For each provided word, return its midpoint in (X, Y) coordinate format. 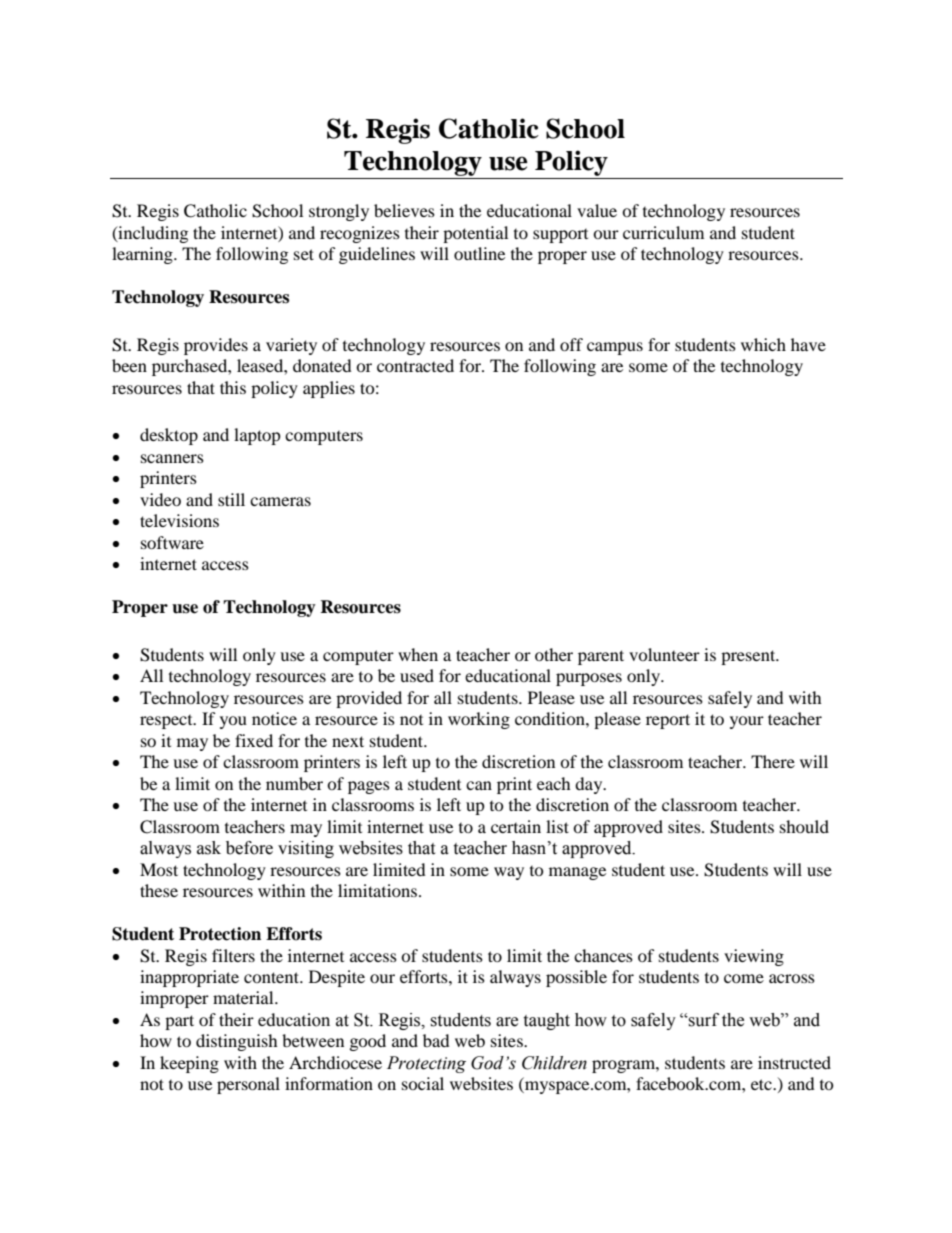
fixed (254, 740)
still (231, 499)
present (749, 657)
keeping (189, 1064)
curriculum (663, 232)
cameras (280, 501)
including (152, 234)
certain (516, 826)
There (773, 761)
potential (475, 234)
